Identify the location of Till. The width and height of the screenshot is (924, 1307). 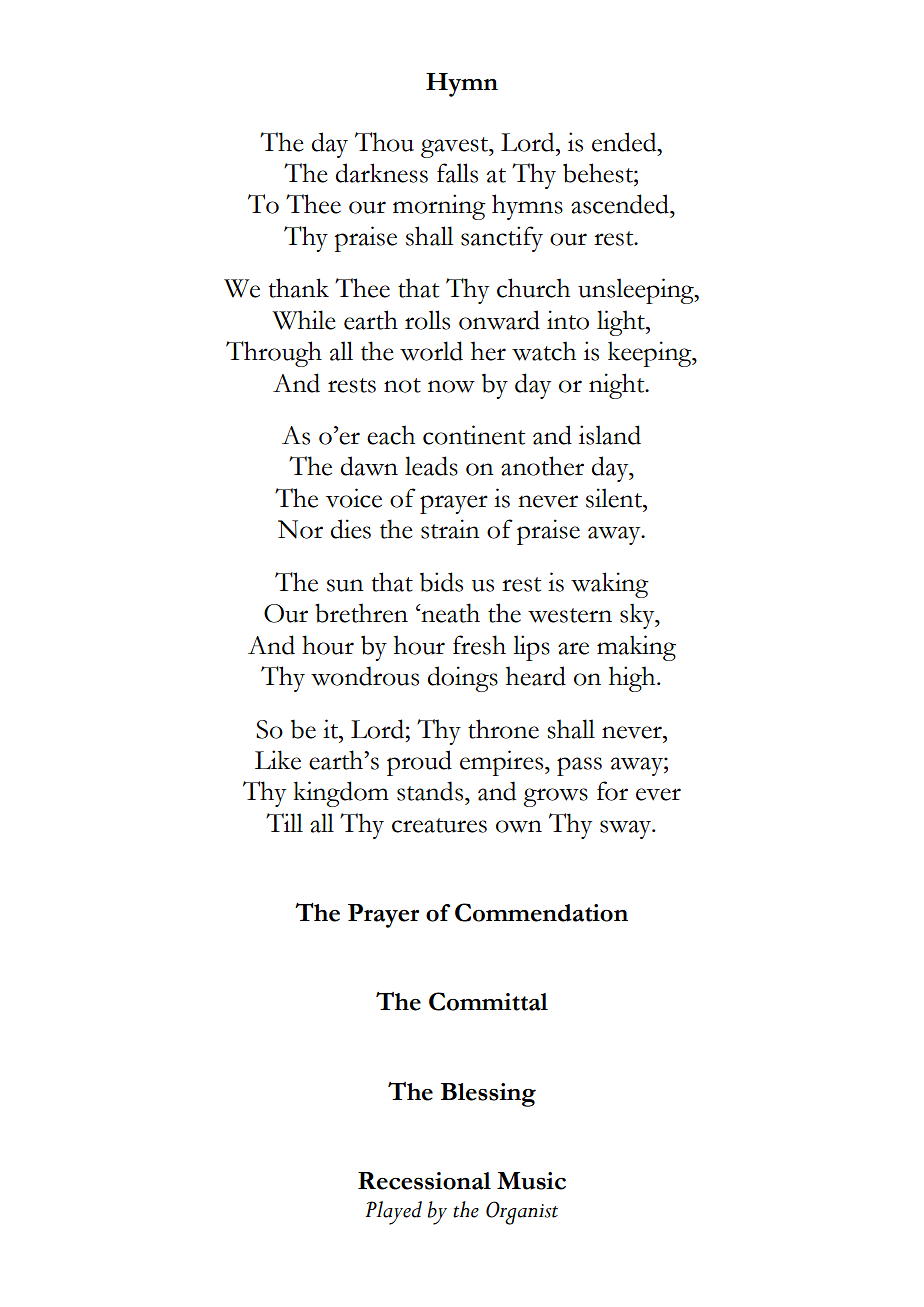
(284, 822).
